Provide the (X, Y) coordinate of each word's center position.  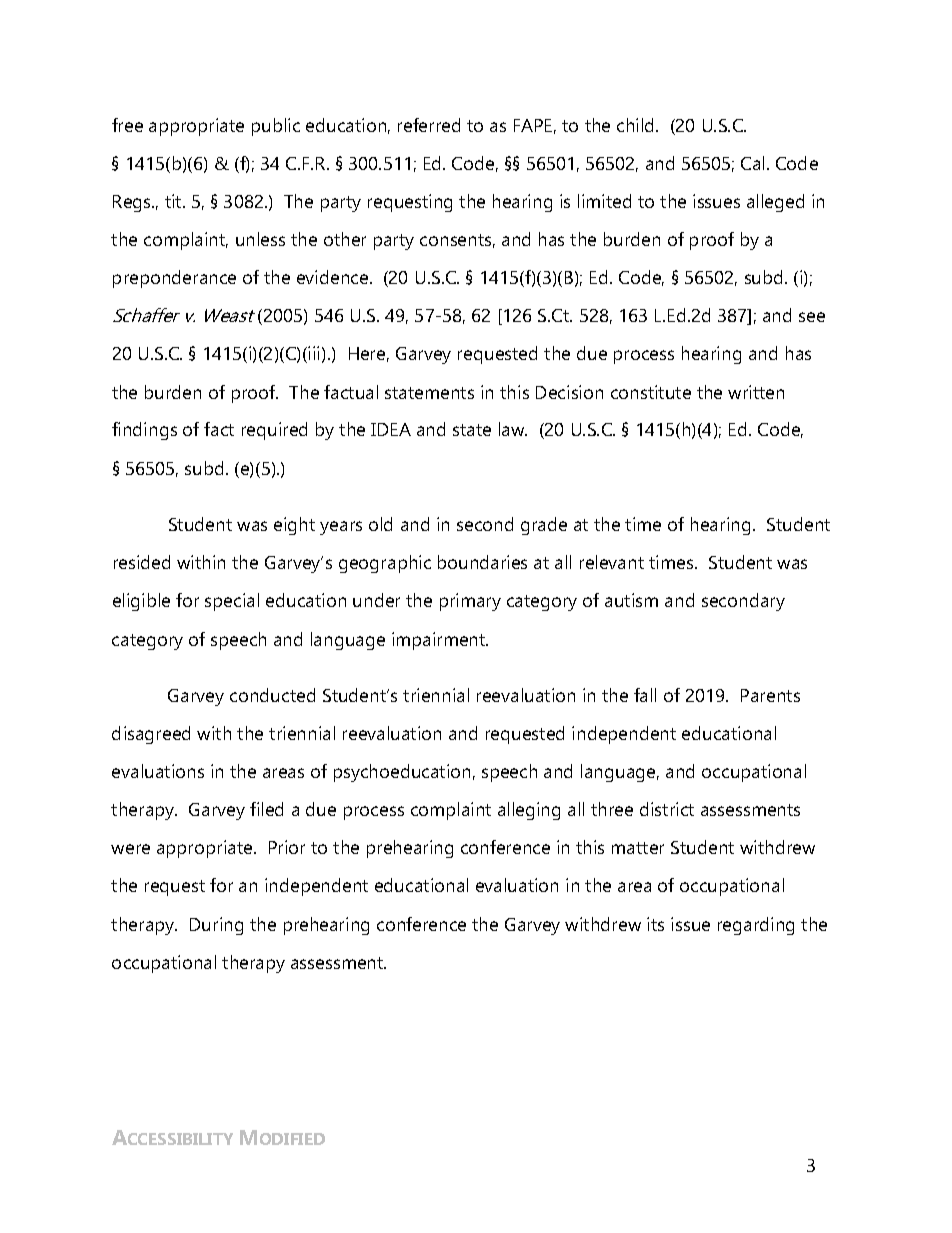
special (232, 602)
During (216, 926)
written (756, 392)
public (276, 127)
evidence (334, 277)
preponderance (174, 279)
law (513, 429)
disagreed (151, 735)
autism (631, 600)
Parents (770, 695)
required (274, 431)
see (812, 317)
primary (470, 602)
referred (429, 125)
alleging (529, 811)
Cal (752, 163)
